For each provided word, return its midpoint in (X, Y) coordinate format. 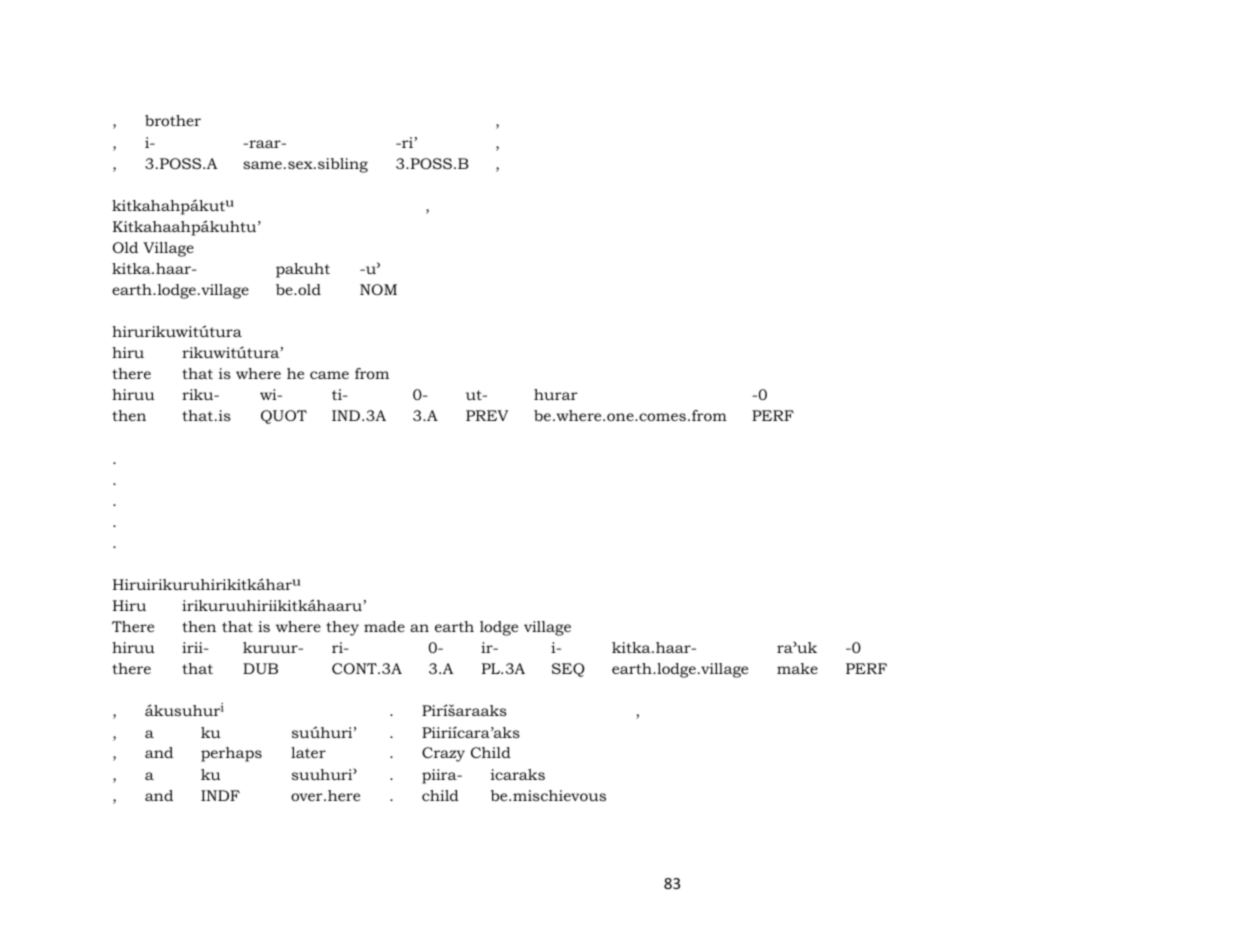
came (329, 375)
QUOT (284, 417)
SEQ (568, 670)
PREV (487, 415)
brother (173, 120)
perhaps (231, 754)
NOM (378, 289)
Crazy (443, 754)
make (797, 668)
